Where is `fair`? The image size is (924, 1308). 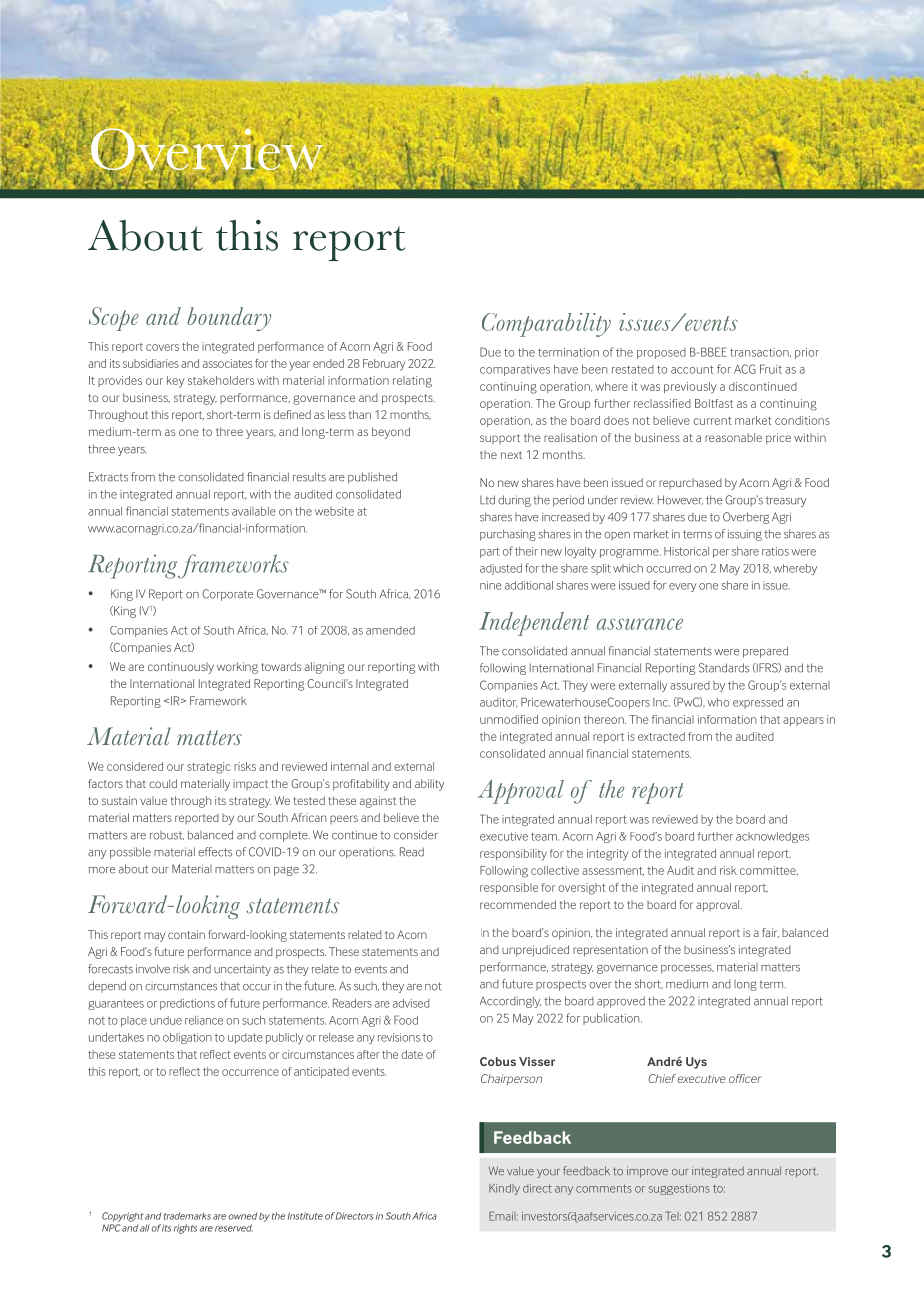 fair is located at coordinates (770, 933).
